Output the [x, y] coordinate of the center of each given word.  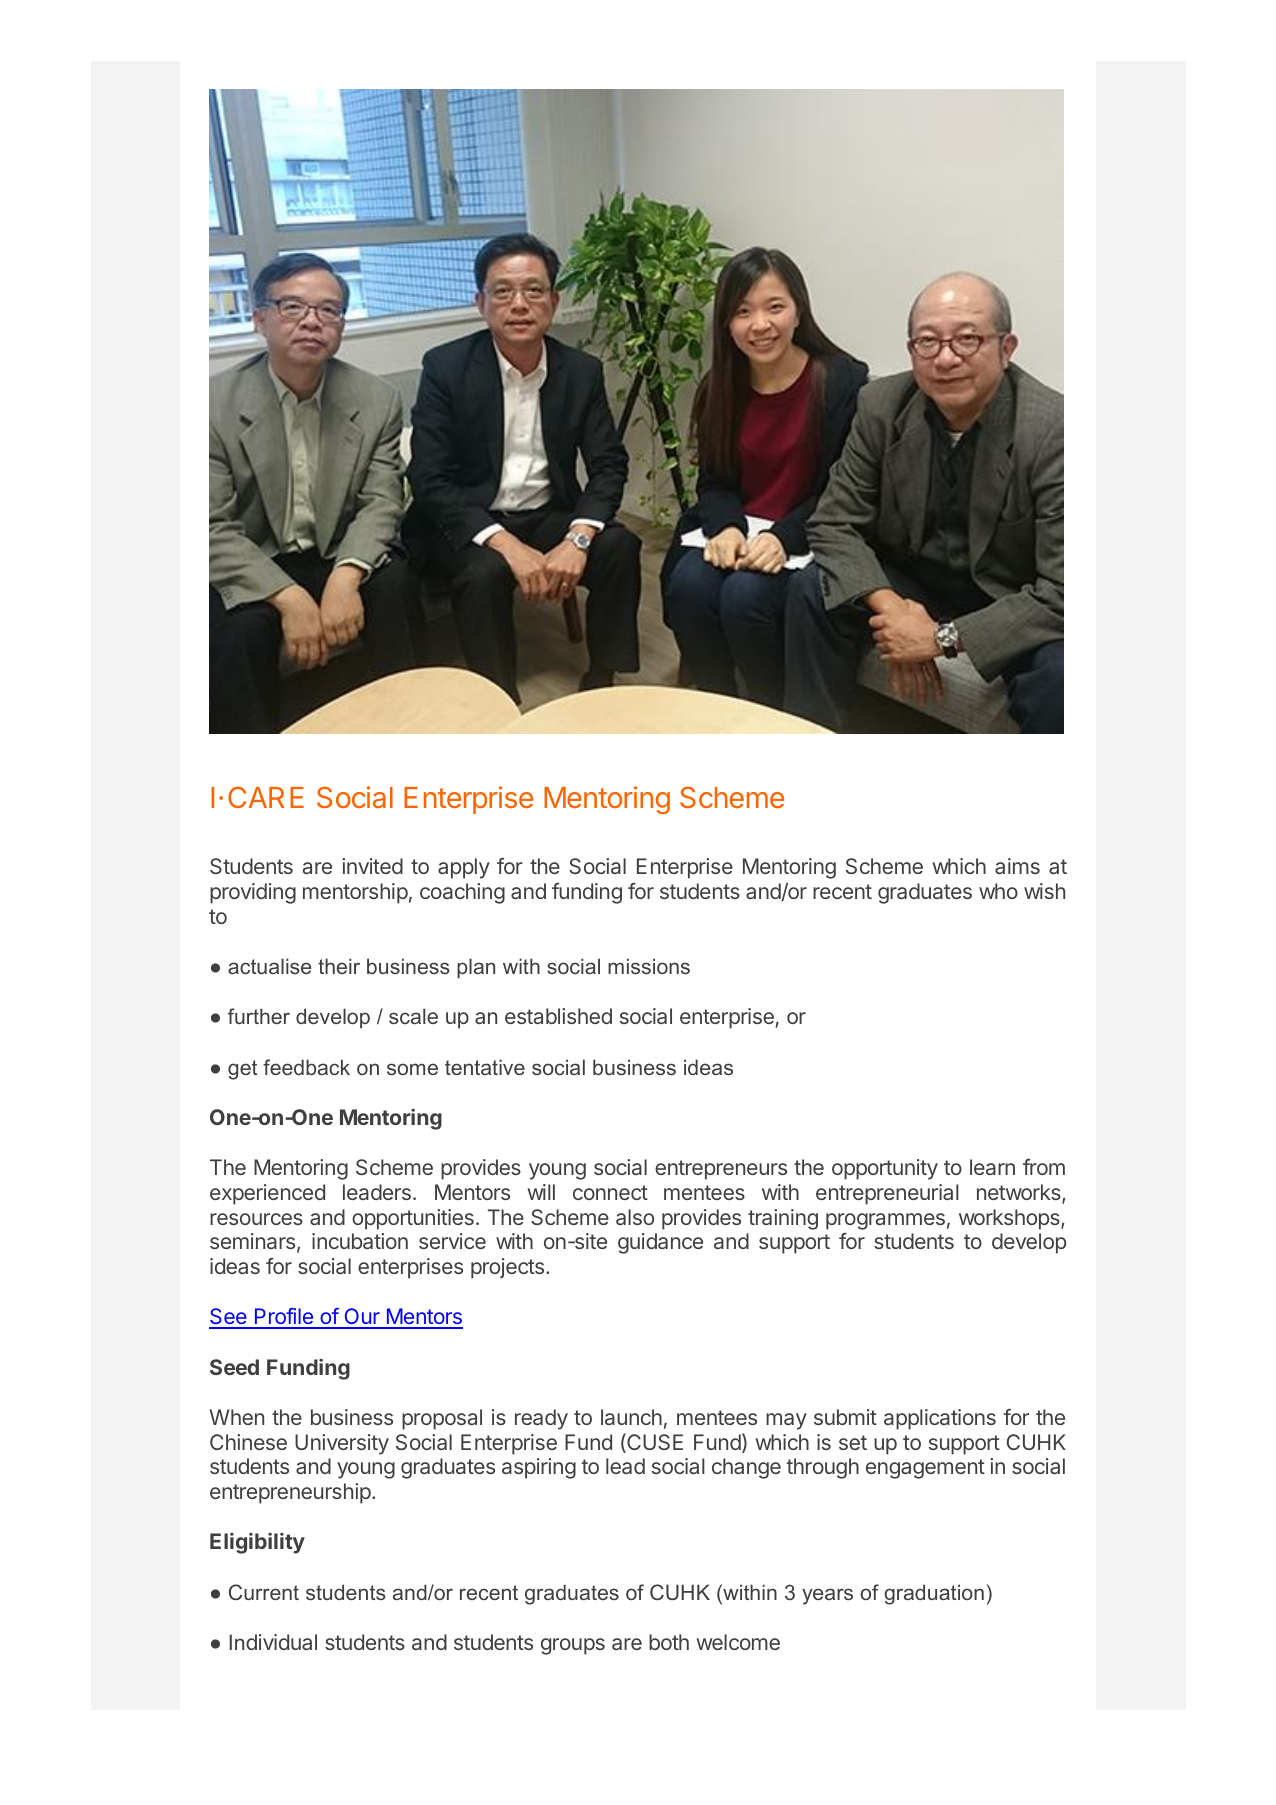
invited [372, 866]
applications [940, 1419]
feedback [306, 1067]
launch [631, 1417]
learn [992, 1167]
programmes [885, 1221]
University [342, 1444]
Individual [273, 1642]
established [558, 1016]
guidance [660, 1243]
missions [649, 966]
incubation [360, 1241]
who [998, 891]
